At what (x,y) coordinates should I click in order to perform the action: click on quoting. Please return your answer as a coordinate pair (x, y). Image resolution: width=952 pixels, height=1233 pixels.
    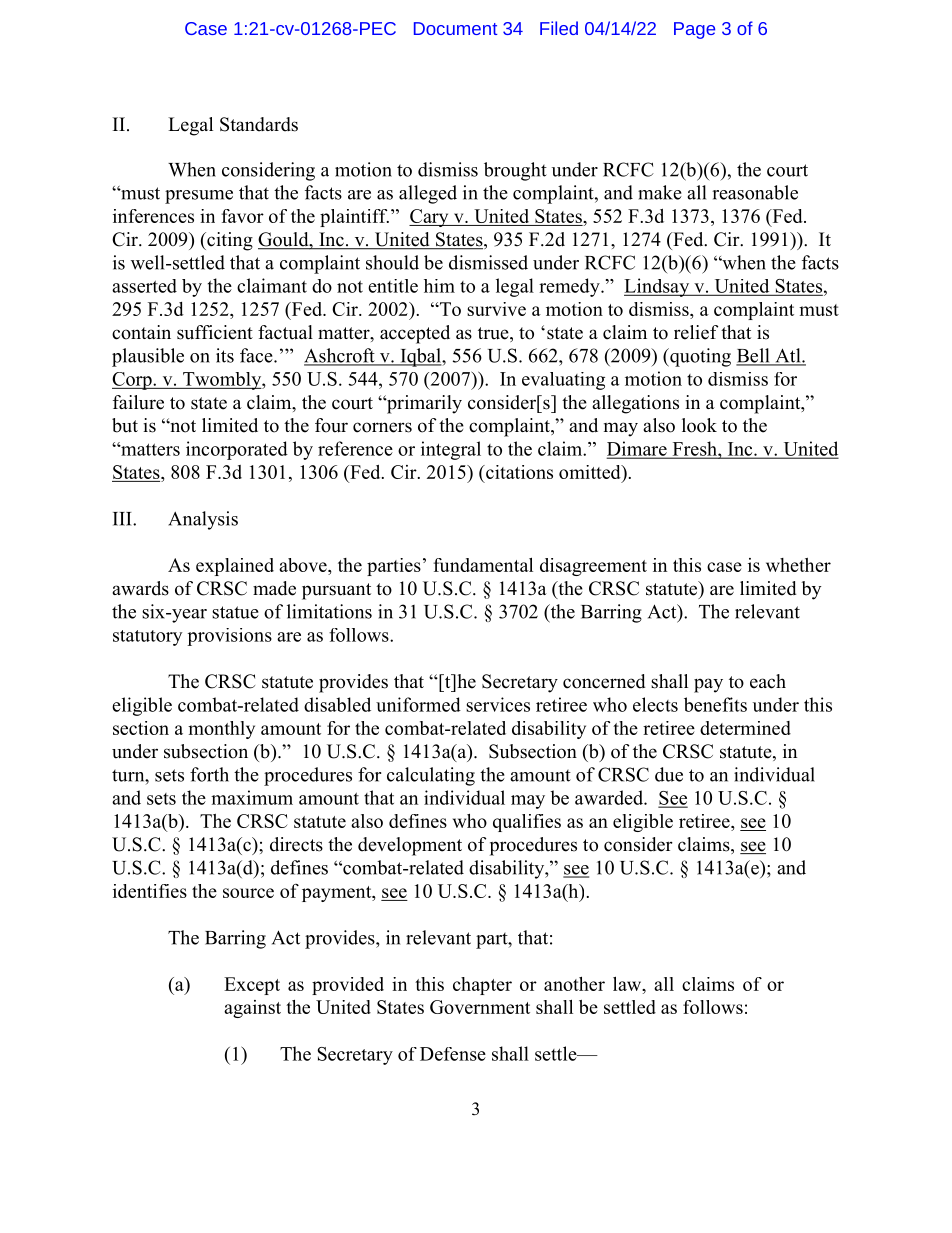
    Looking at the image, I should click on (699, 357).
